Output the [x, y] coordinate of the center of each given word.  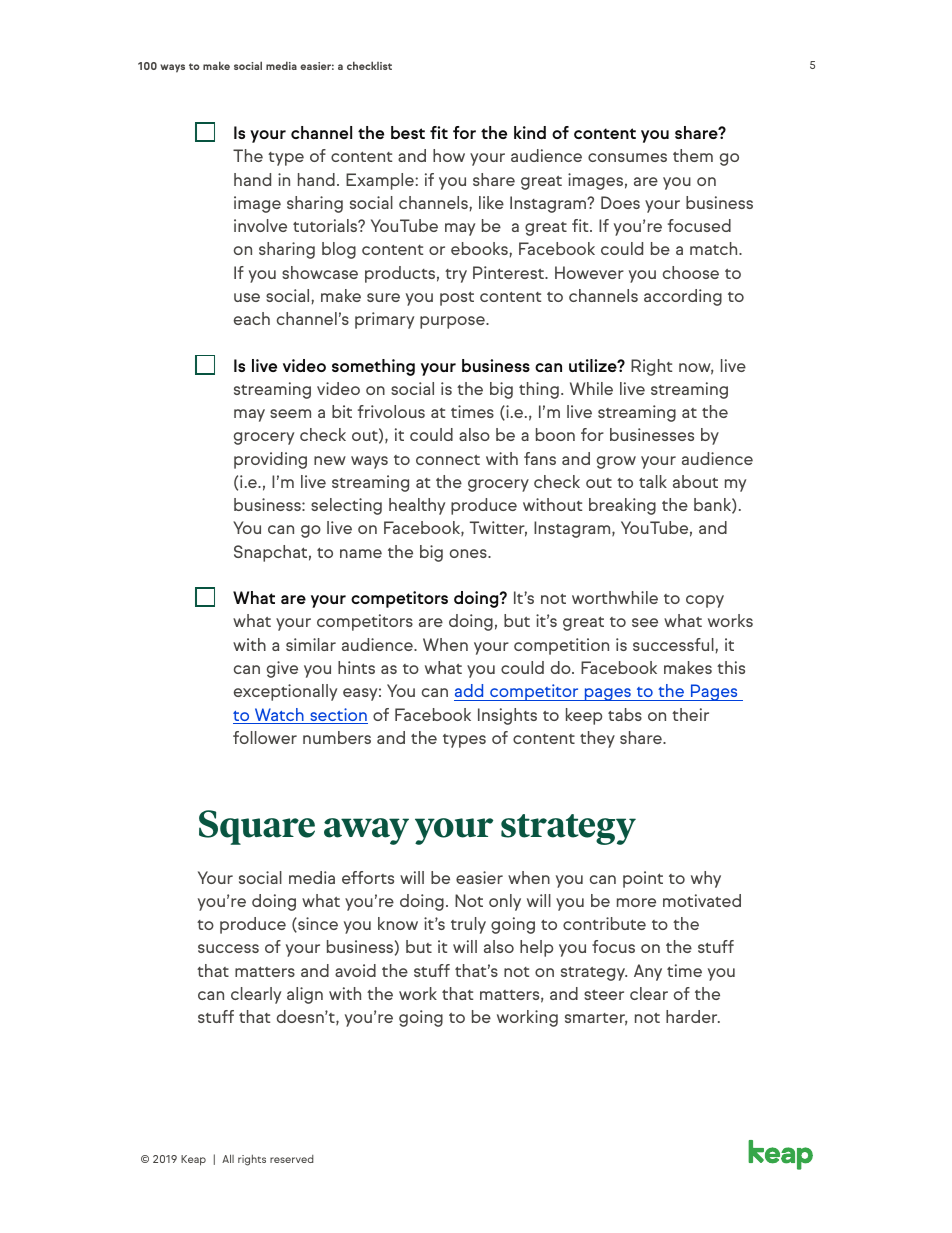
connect [448, 460]
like [491, 202]
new [330, 460]
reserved [292, 1159]
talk [653, 481]
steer [604, 995]
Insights [507, 716]
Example [381, 181]
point [643, 879]
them [693, 155]
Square [257, 827]
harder [693, 1016]
